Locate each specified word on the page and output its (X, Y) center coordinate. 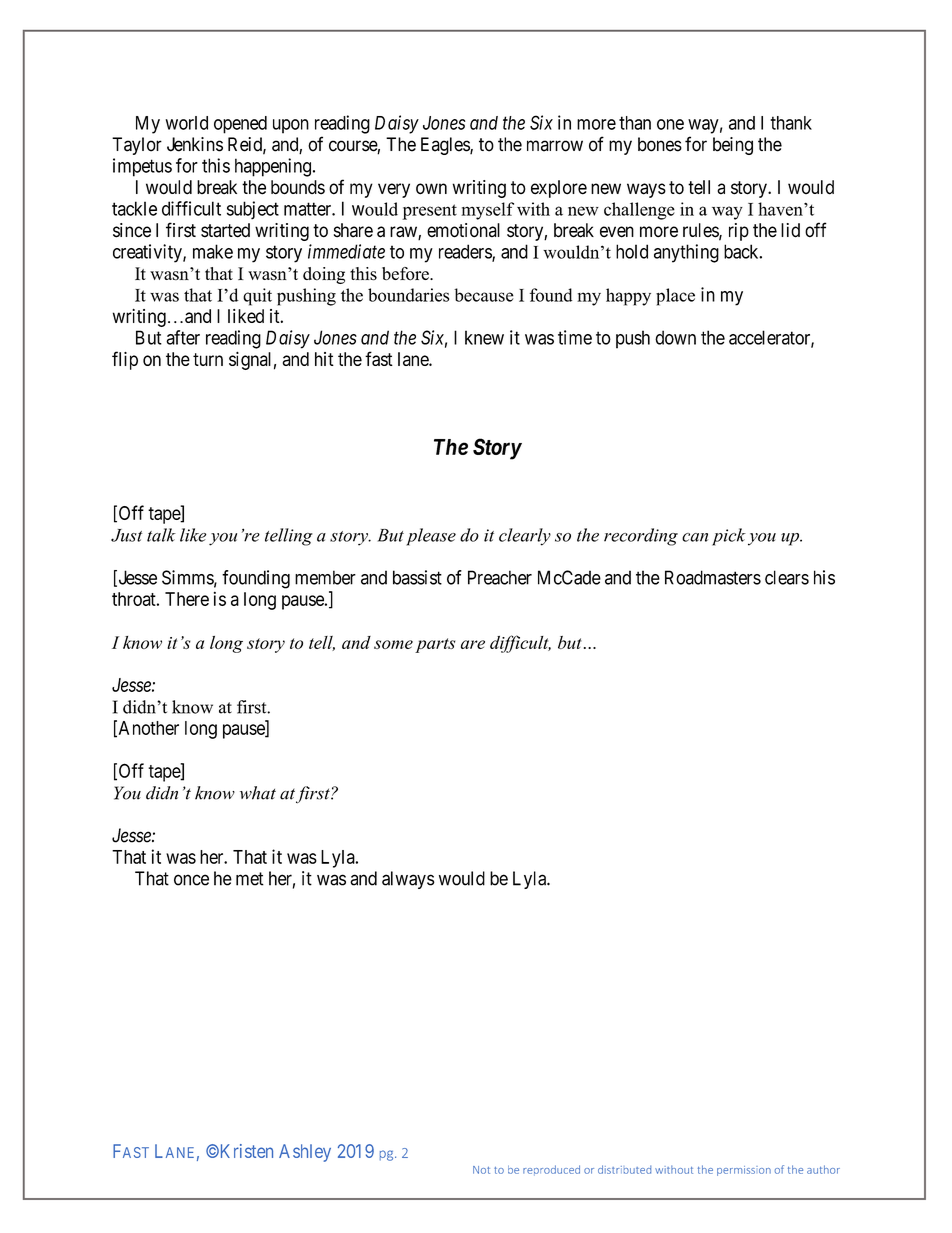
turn (208, 359)
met (250, 879)
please (431, 537)
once (191, 880)
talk (161, 535)
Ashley (305, 1153)
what (258, 793)
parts (435, 645)
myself (487, 211)
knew (484, 337)
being (733, 146)
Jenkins (195, 144)
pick (729, 537)
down (675, 337)
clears (787, 577)
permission (744, 1171)
